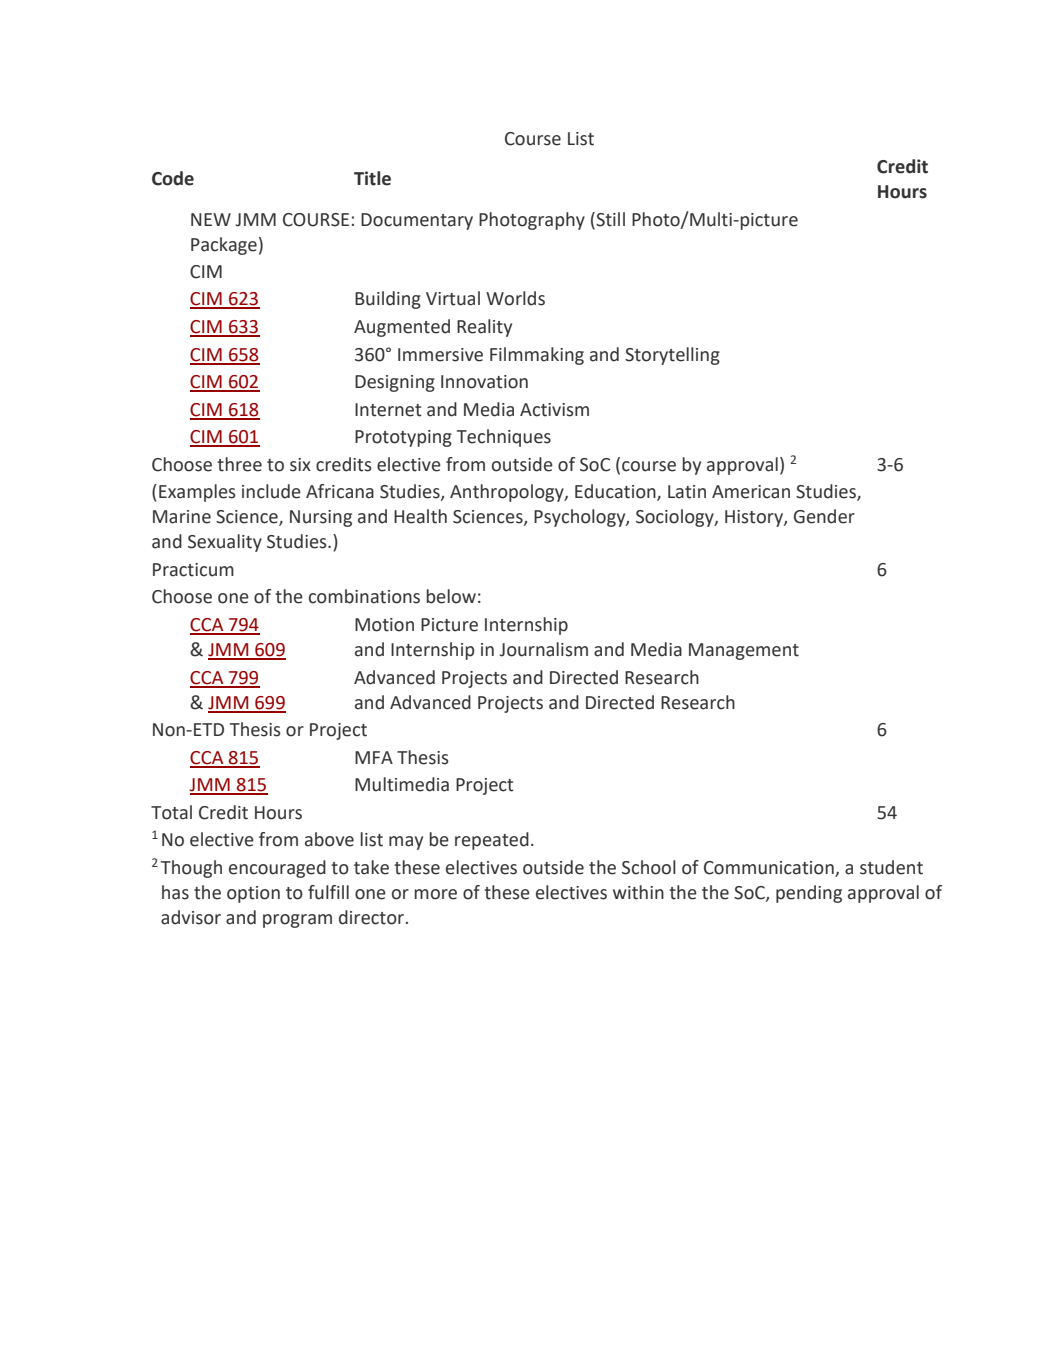 The height and width of the screenshot is (1351, 1044). Describe the element at coordinates (537, 356) in the screenshot. I see `Filmmaking` at that location.
